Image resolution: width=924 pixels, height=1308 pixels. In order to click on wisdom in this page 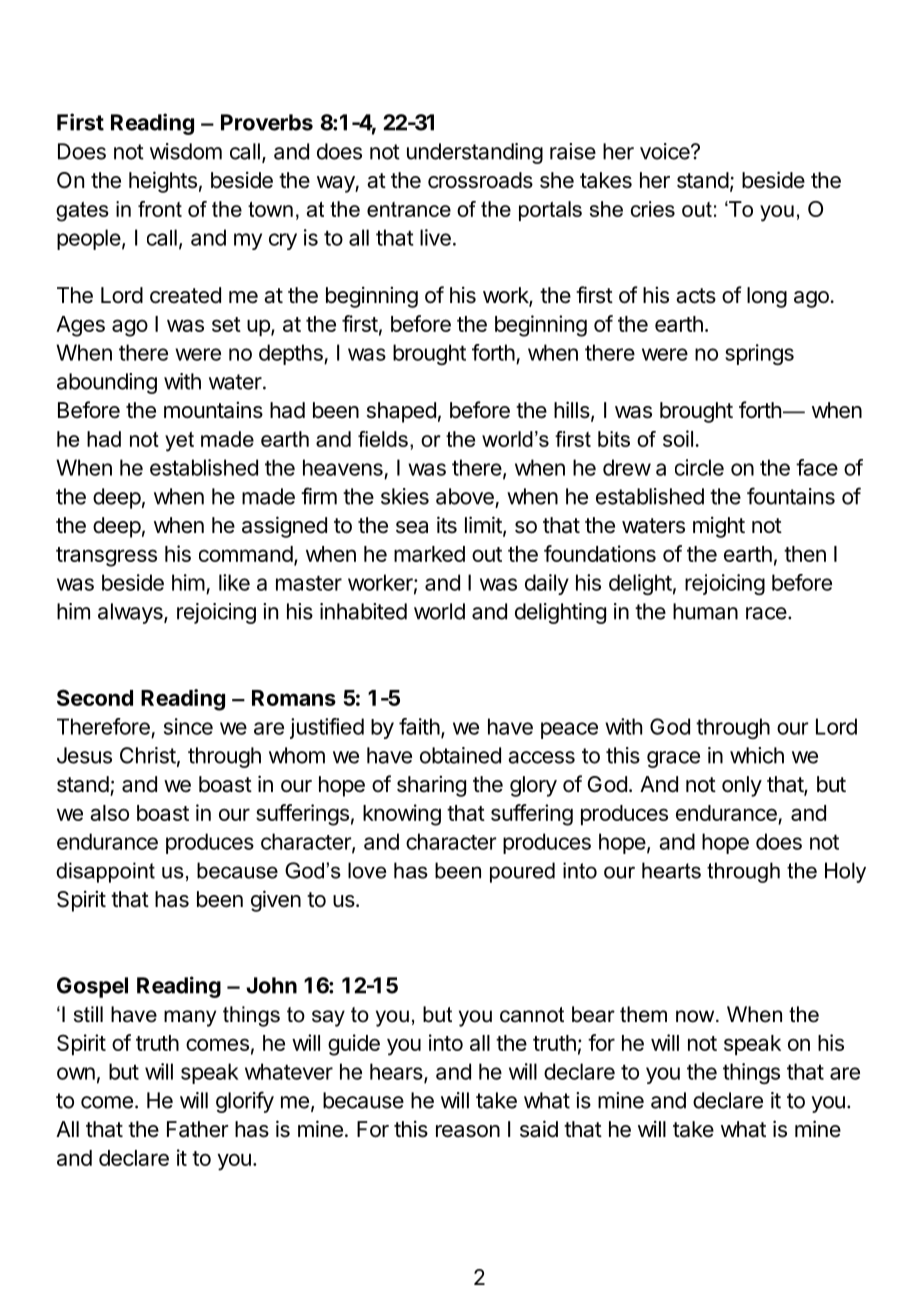, I will do `click(186, 151)`.
